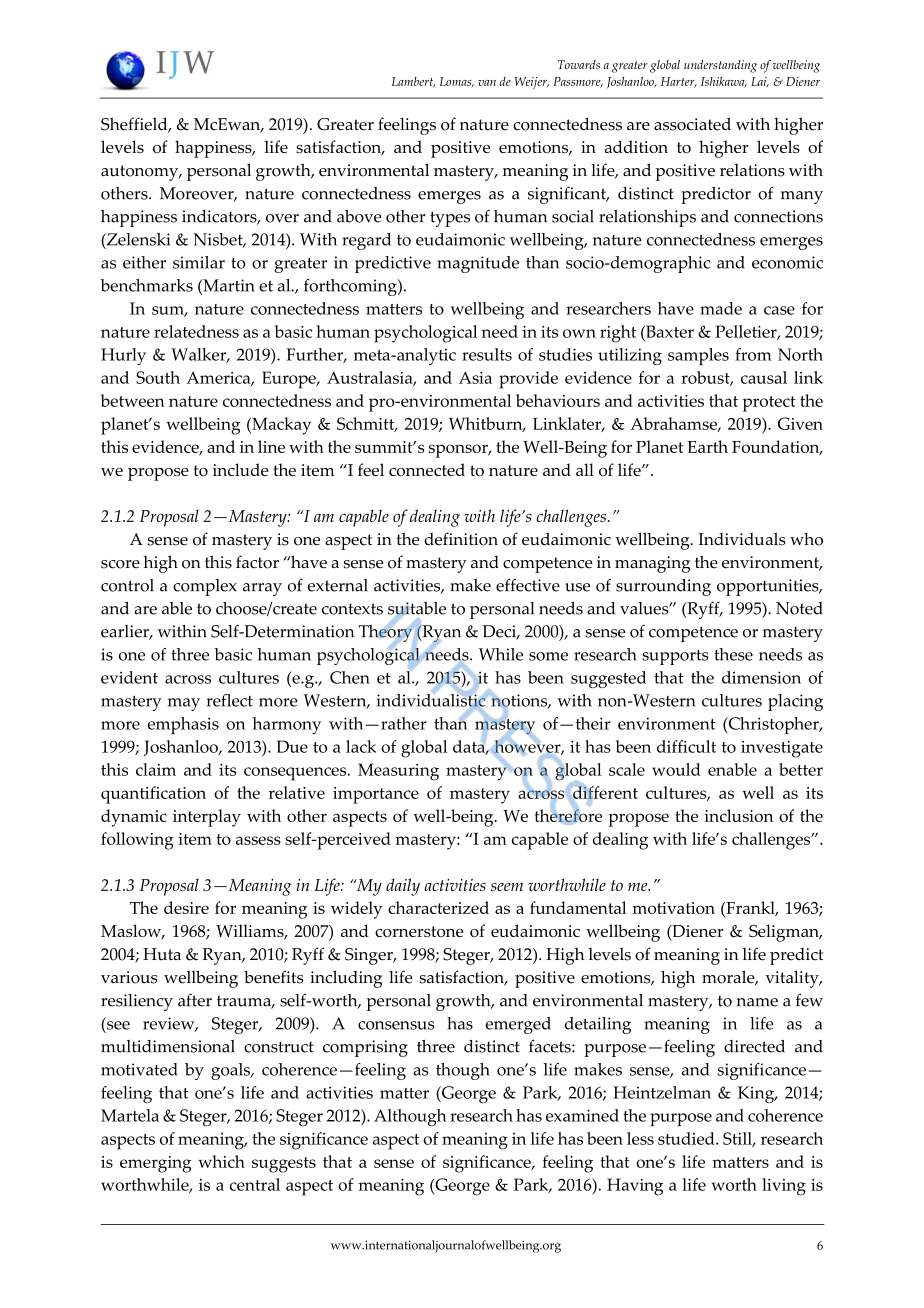  Describe the element at coordinates (398, 772) in the screenshot. I see `Measuring` at that location.
